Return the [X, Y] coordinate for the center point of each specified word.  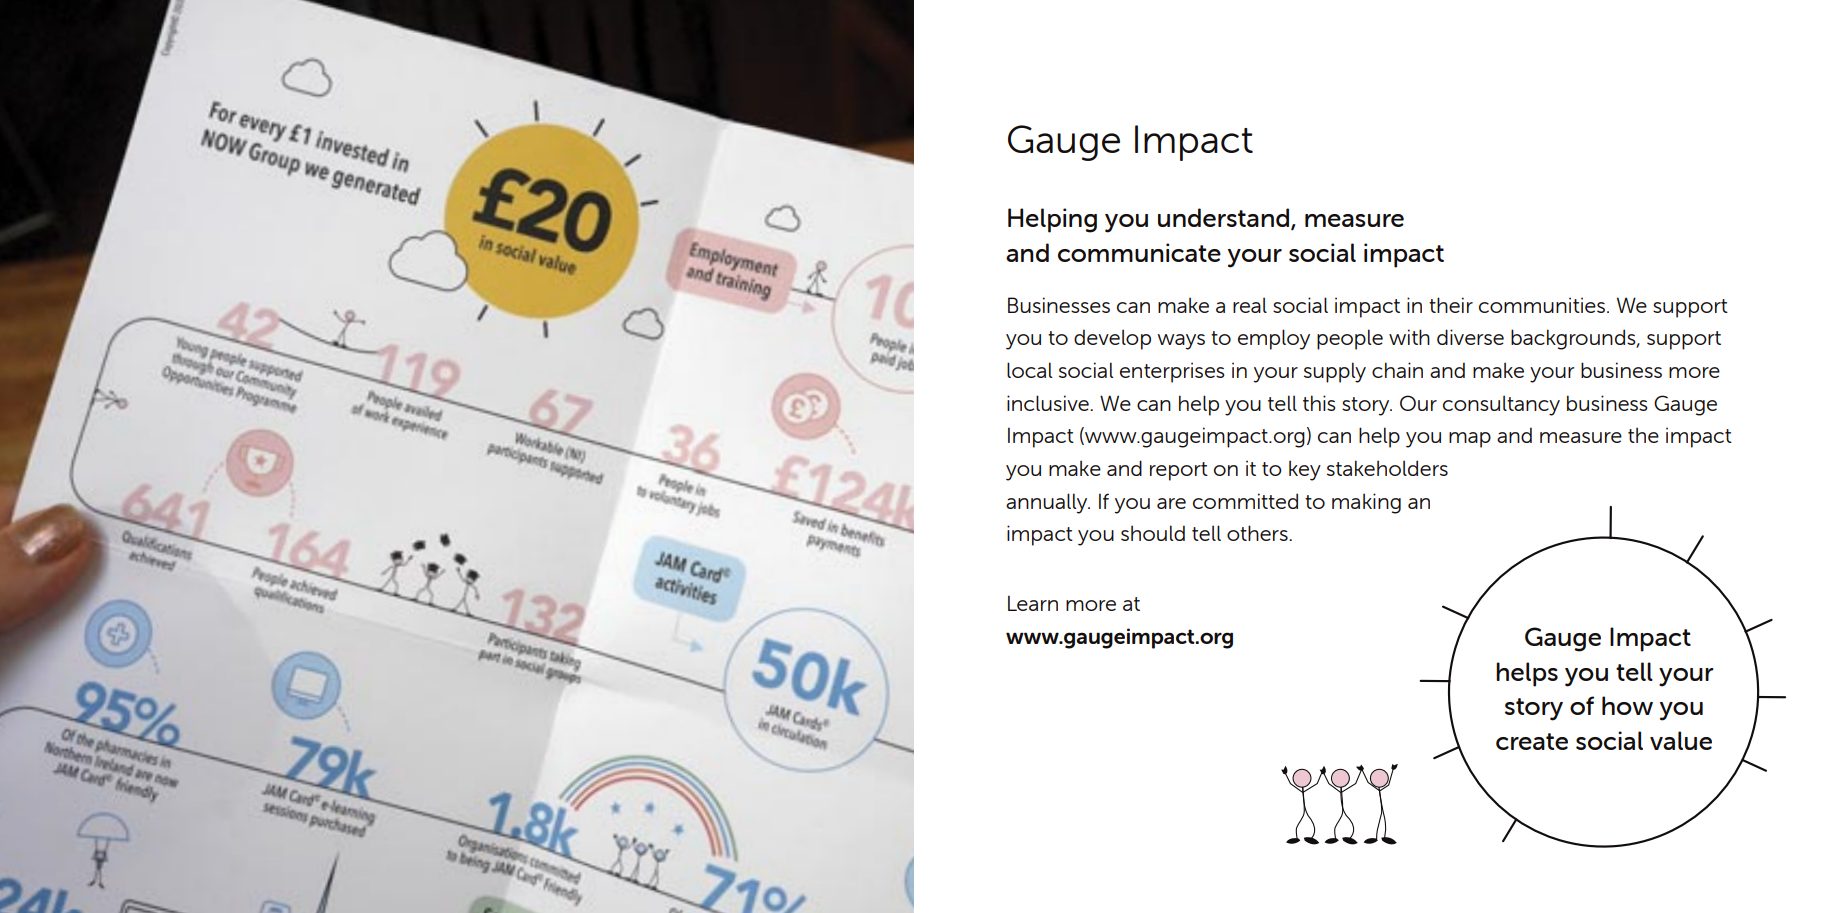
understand [1225, 219]
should [1153, 533]
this [1319, 403]
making [1366, 503]
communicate [1139, 252]
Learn [1033, 603]
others [1258, 533]
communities [1542, 305]
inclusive [1049, 403]
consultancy [1501, 405]
